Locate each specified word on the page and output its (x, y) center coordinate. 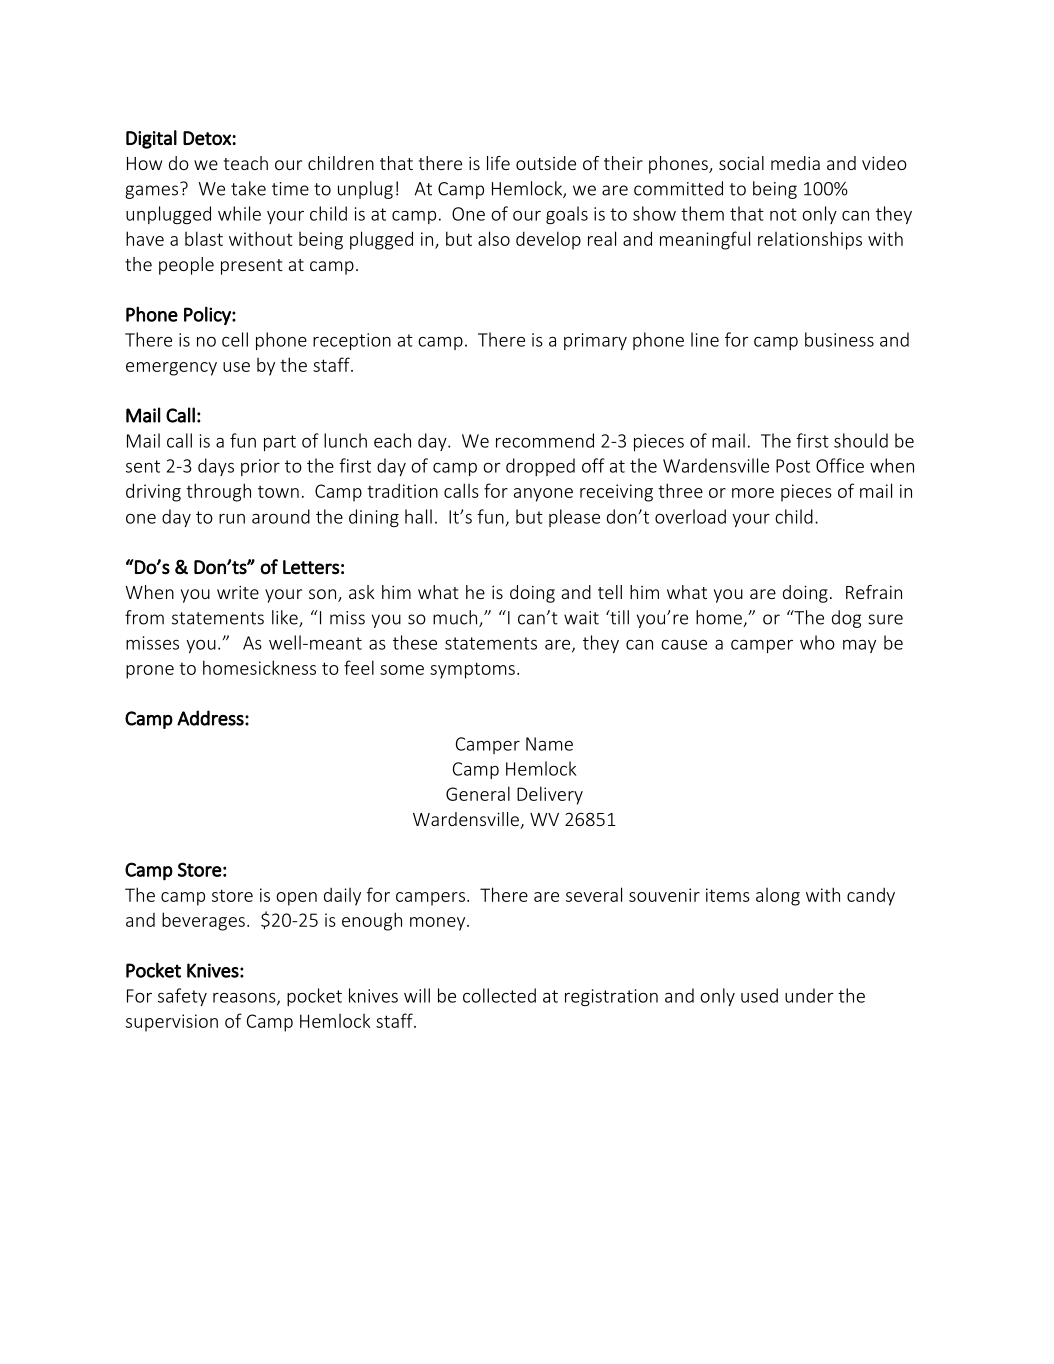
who (817, 642)
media (795, 163)
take (248, 188)
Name (549, 744)
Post (793, 466)
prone (150, 672)
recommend (545, 440)
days (216, 467)
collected (499, 995)
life (498, 163)
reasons (245, 999)
